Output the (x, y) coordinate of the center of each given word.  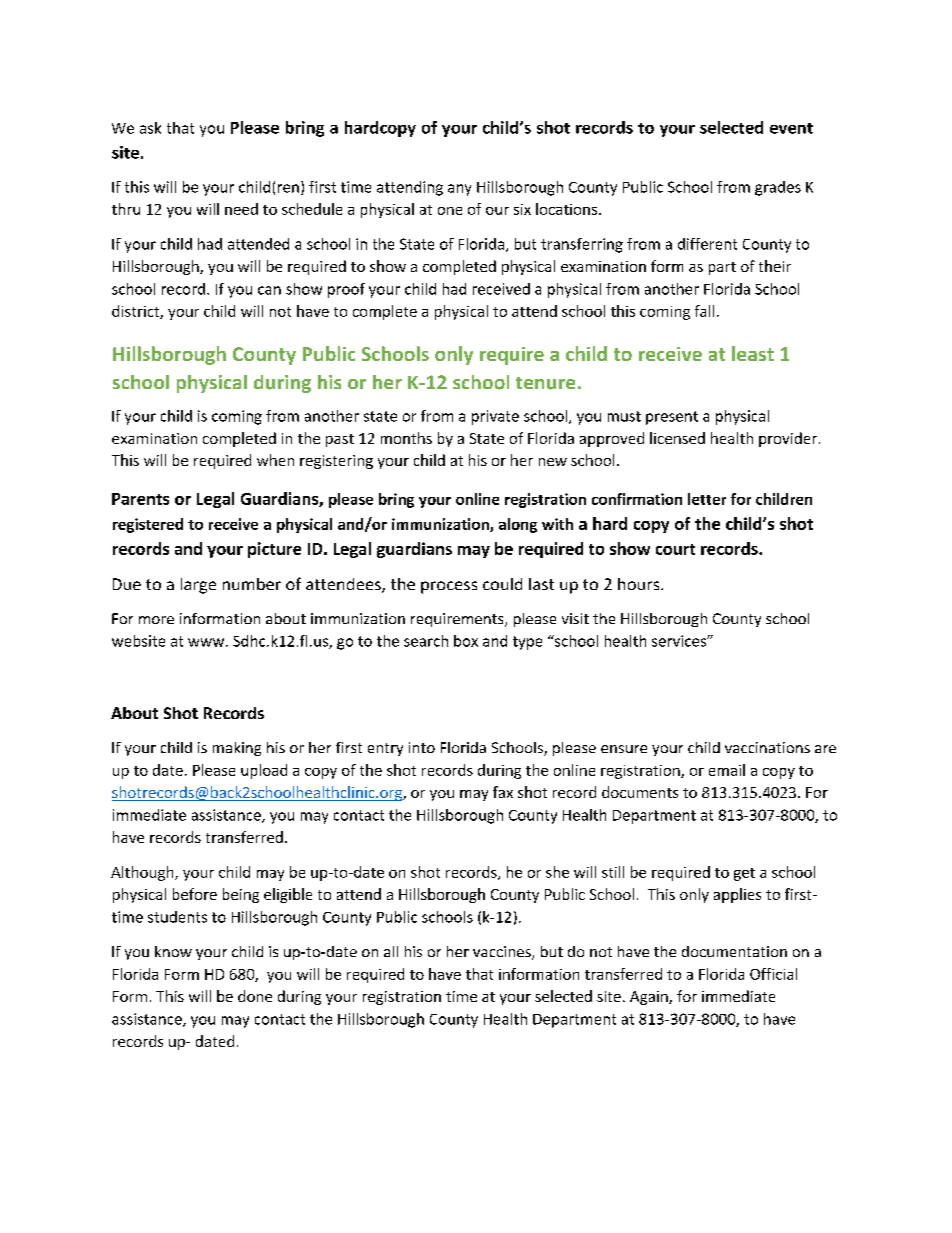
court (675, 549)
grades (778, 188)
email (727, 770)
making (237, 749)
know (173, 951)
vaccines (503, 953)
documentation (734, 951)
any (459, 190)
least (753, 353)
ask (150, 128)
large (198, 586)
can (269, 290)
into (422, 747)
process (449, 587)
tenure (545, 383)
